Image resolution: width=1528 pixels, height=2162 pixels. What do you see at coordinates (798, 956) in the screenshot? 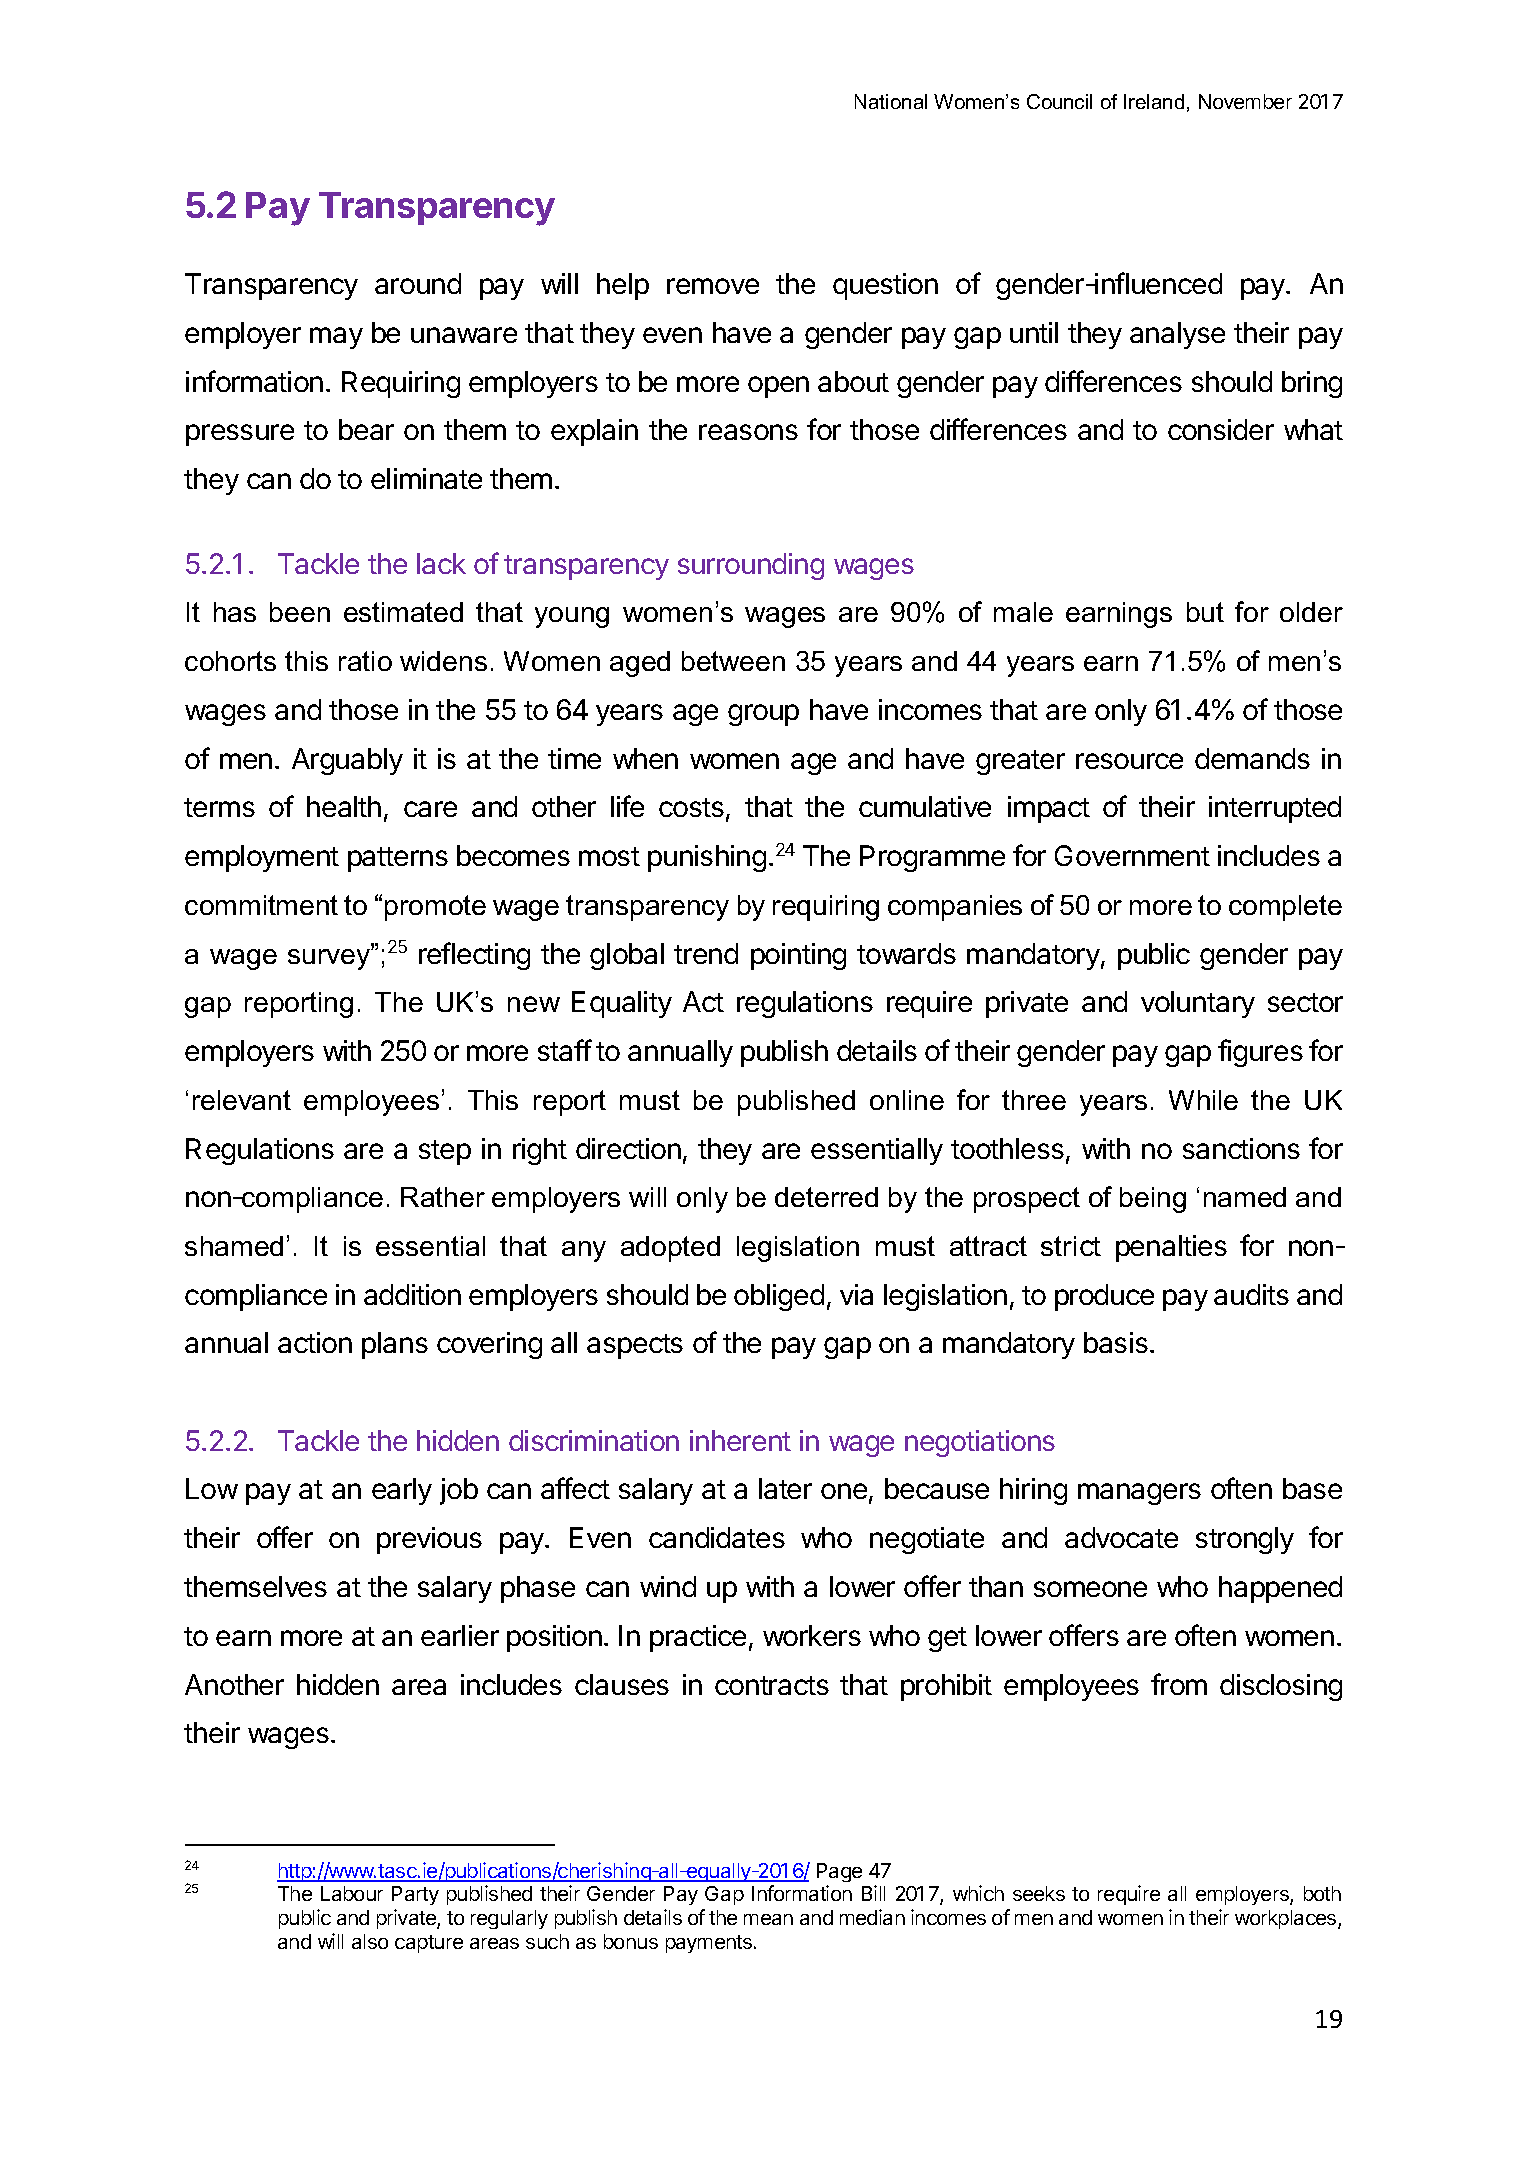
I see `pointing` at bounding box center [798, 956].
